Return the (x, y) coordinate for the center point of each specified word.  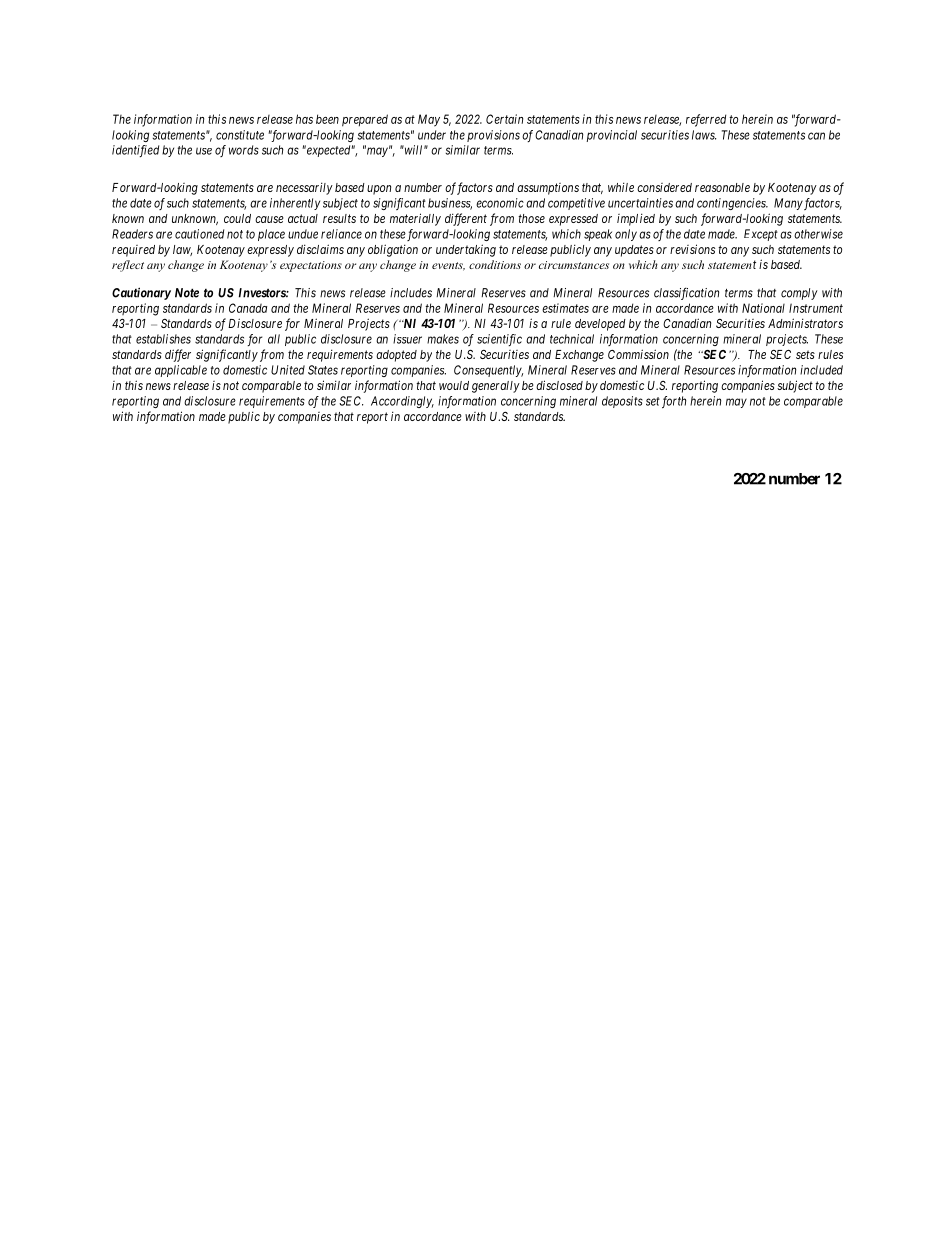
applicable (181, 371)
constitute (240, 135)
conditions (495, 264)
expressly (270, 251)
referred (706, 120)
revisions (692, 249)
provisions (493, 136)
